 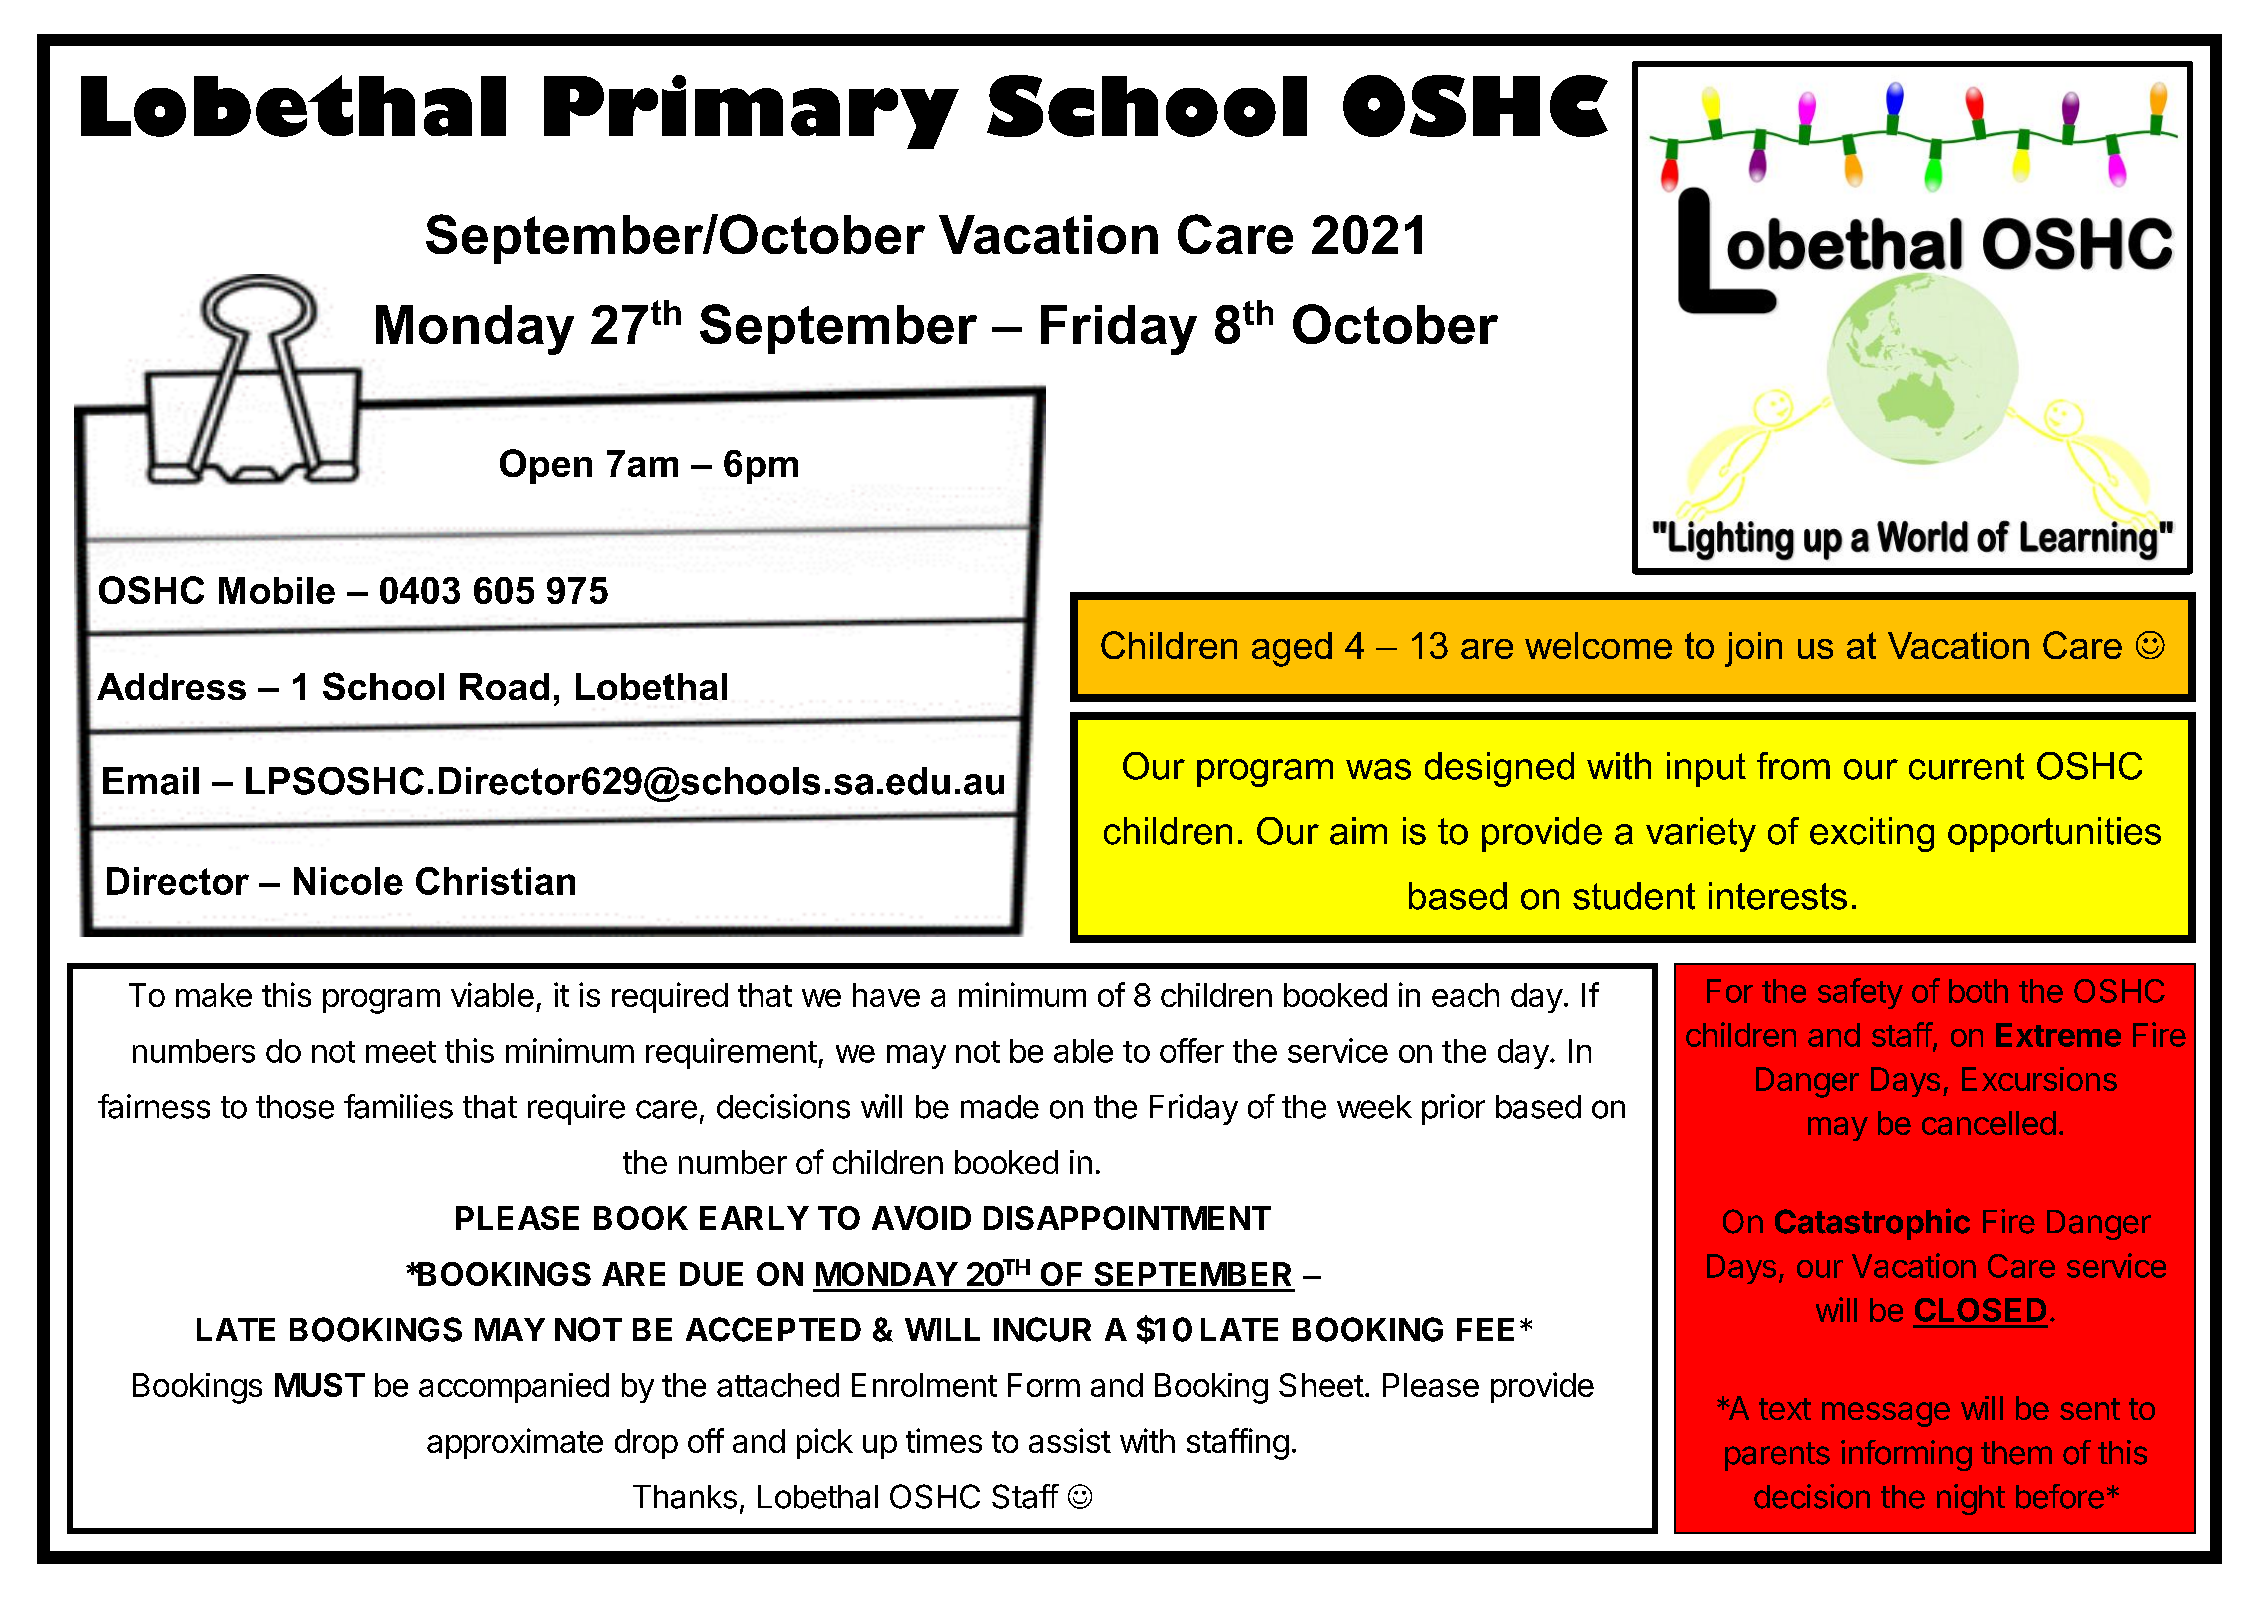 I want to click on Nicole, so click(x=348, y=881).
